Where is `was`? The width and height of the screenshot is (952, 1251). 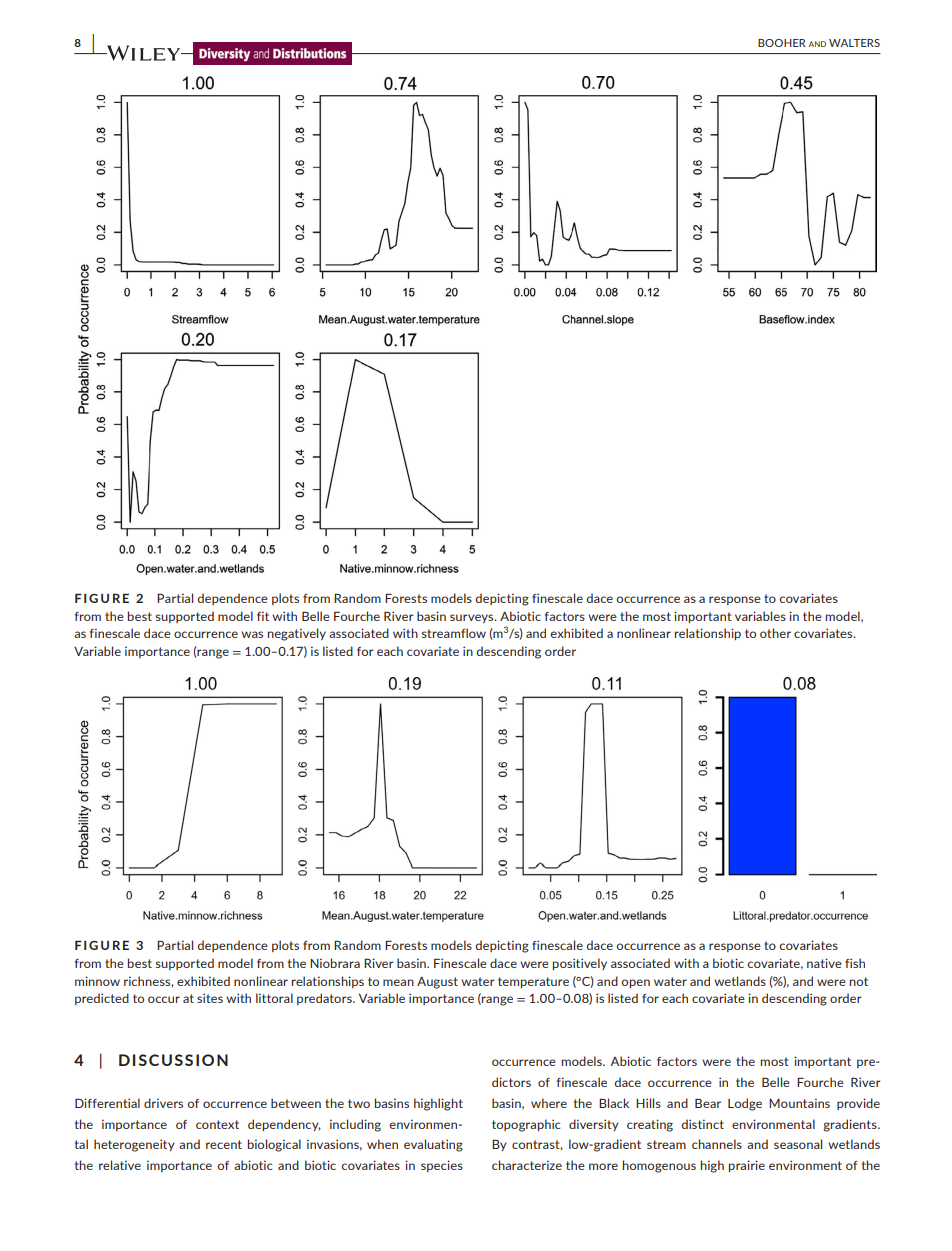
was is located at coordinates (252, 634).
